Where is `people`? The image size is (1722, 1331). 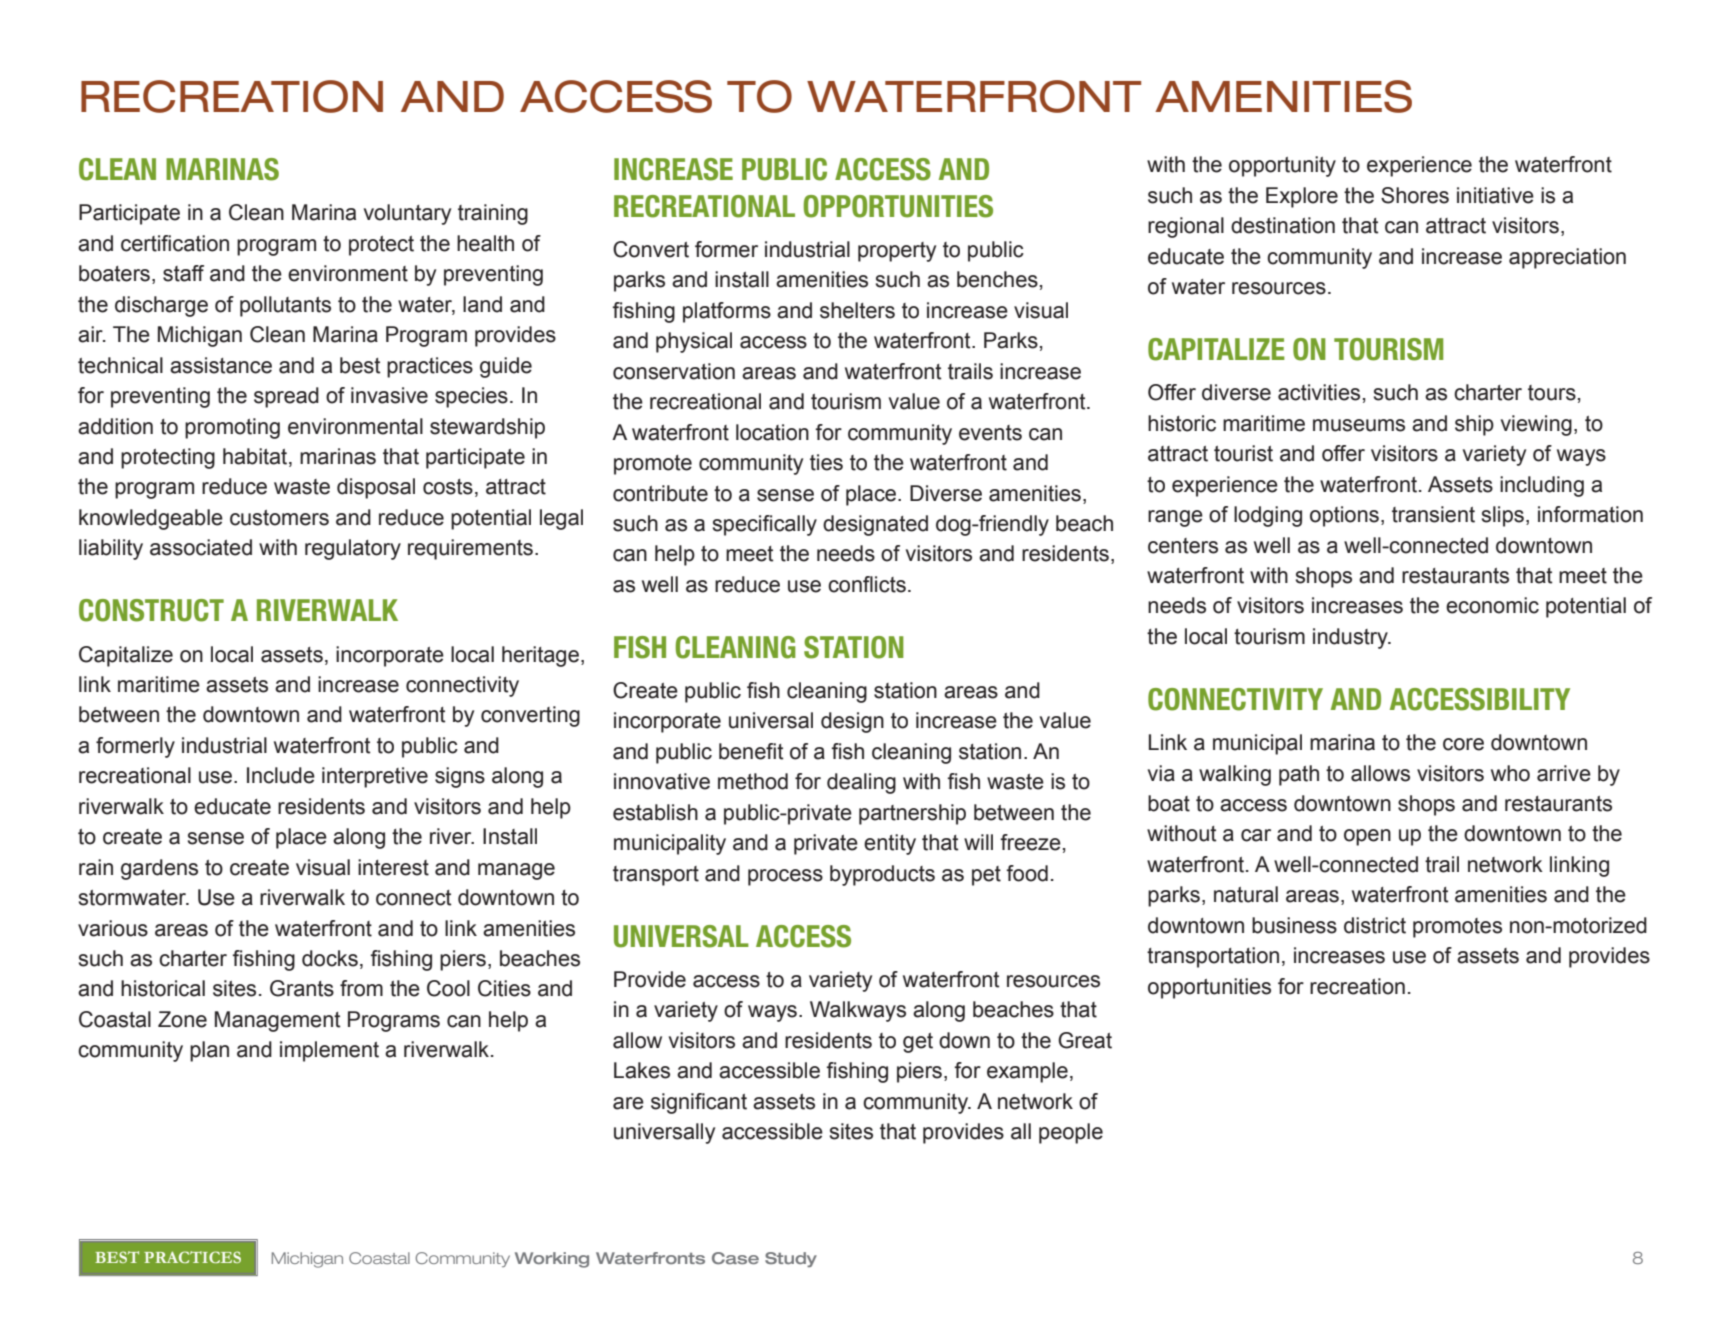
people is located at coordinates (1071, 1133).
